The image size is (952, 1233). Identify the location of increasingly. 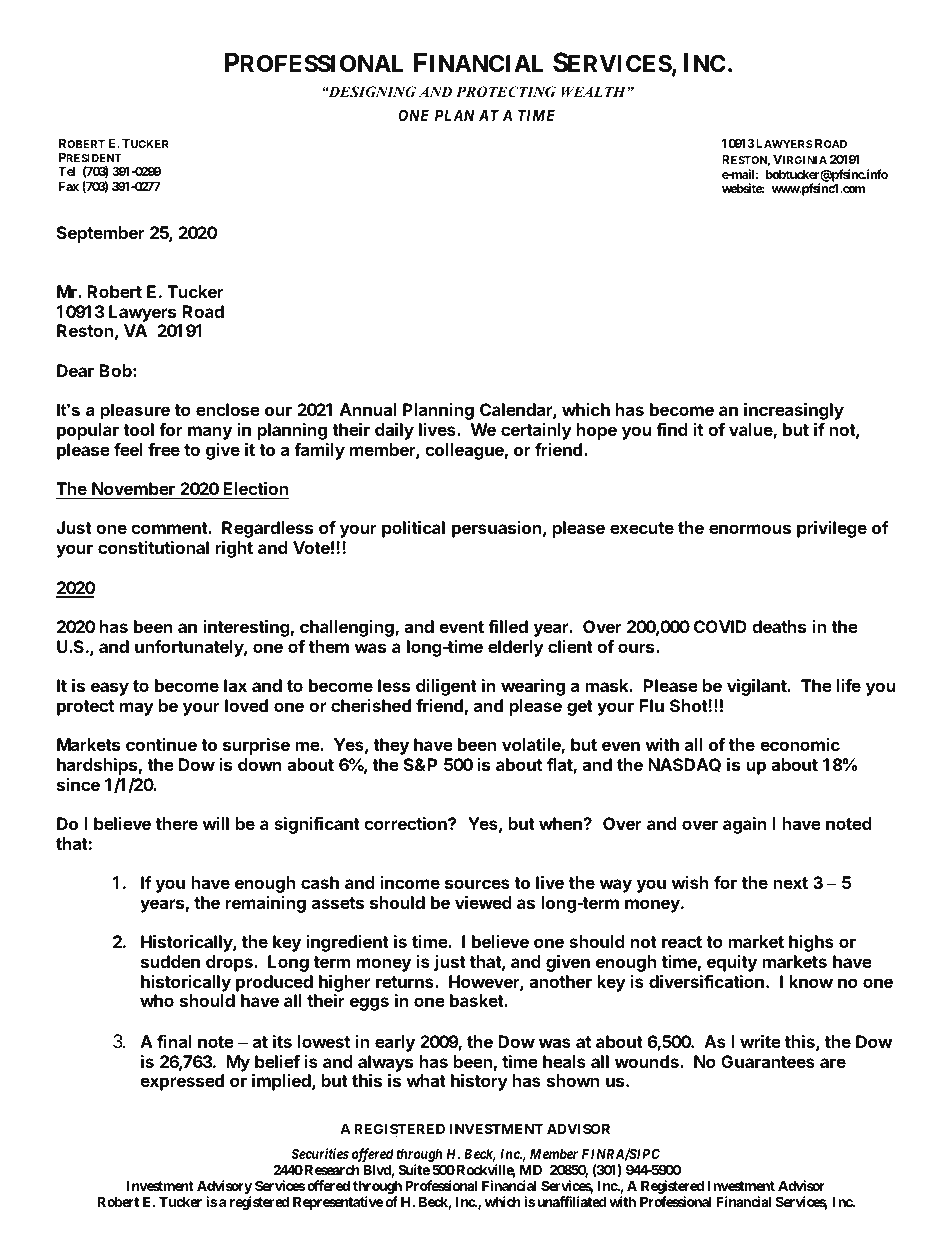
(794, 411).
